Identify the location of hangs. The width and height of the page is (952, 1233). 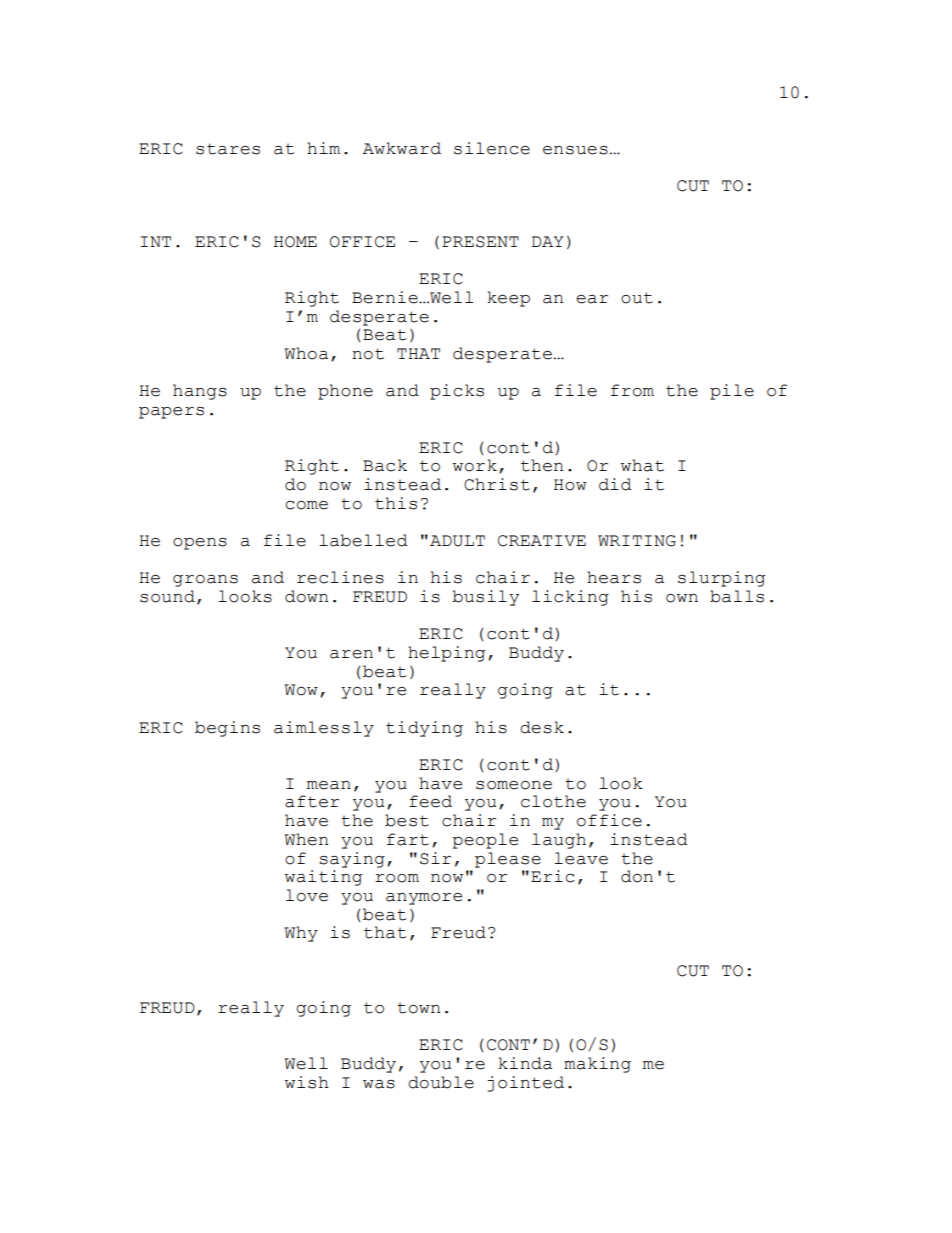
(200, 392).
